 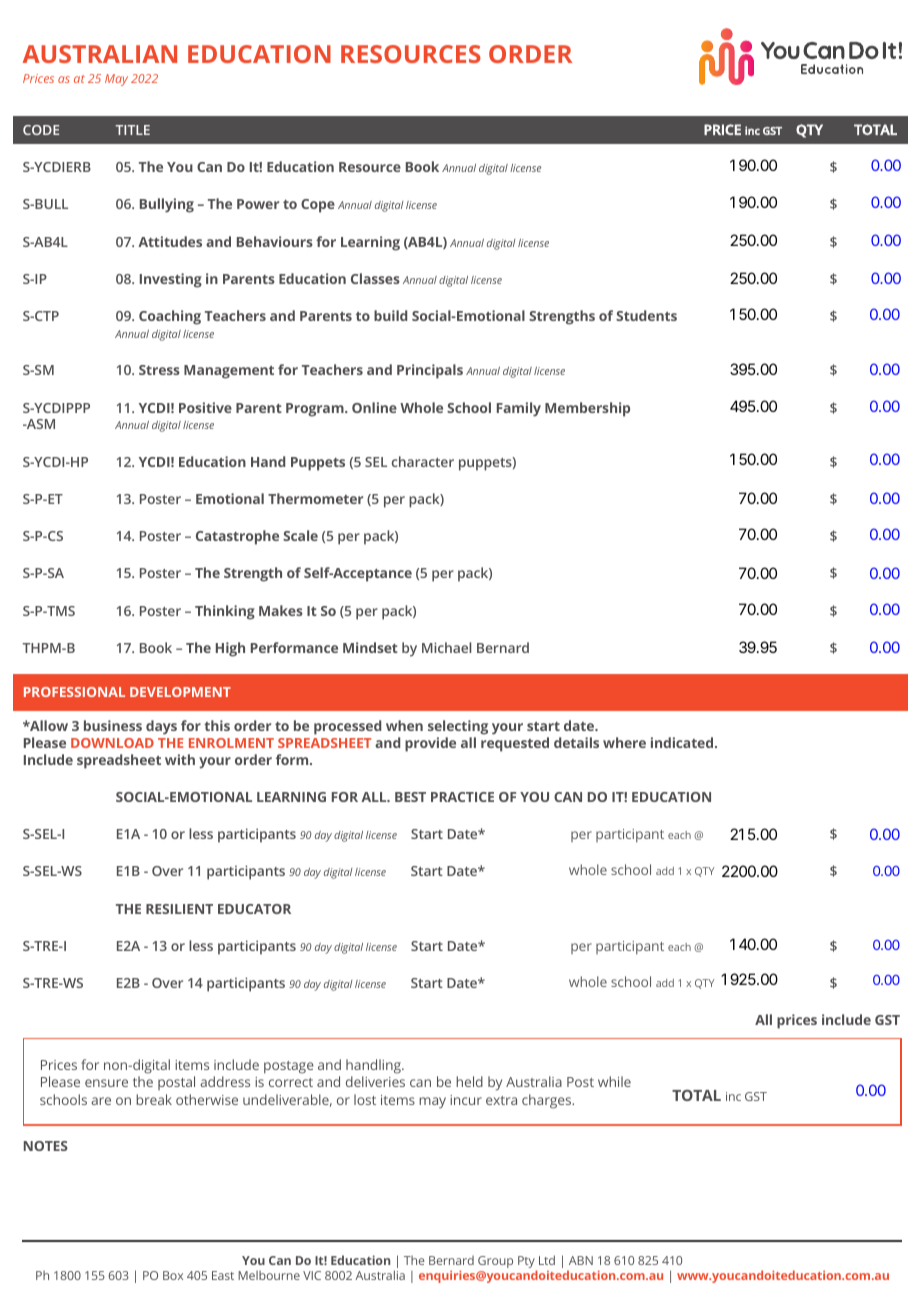 I want to click on Thermometer, so click(x=315, y=498).
